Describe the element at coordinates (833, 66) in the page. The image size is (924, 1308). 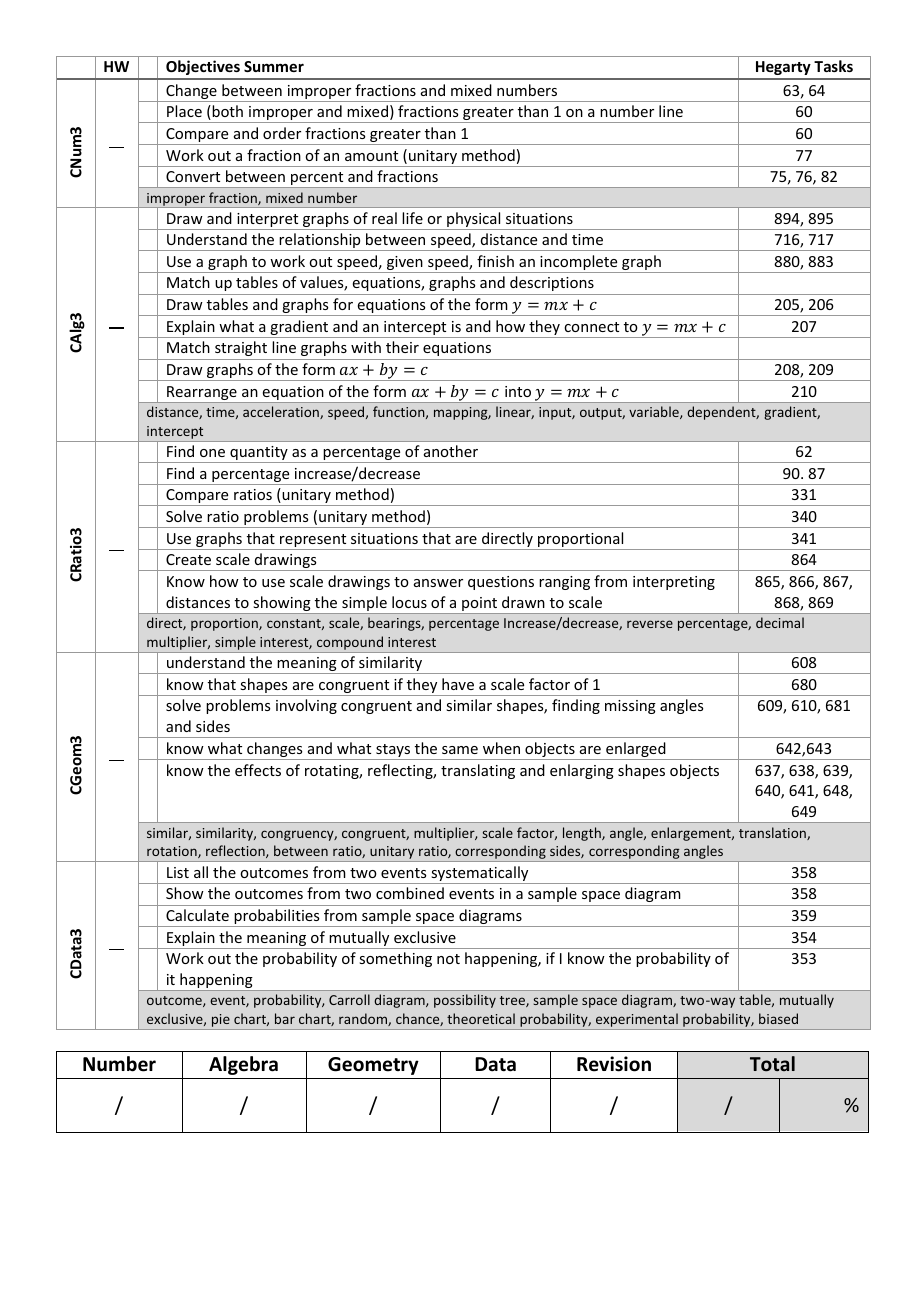
I see `Tasks` at that location.
